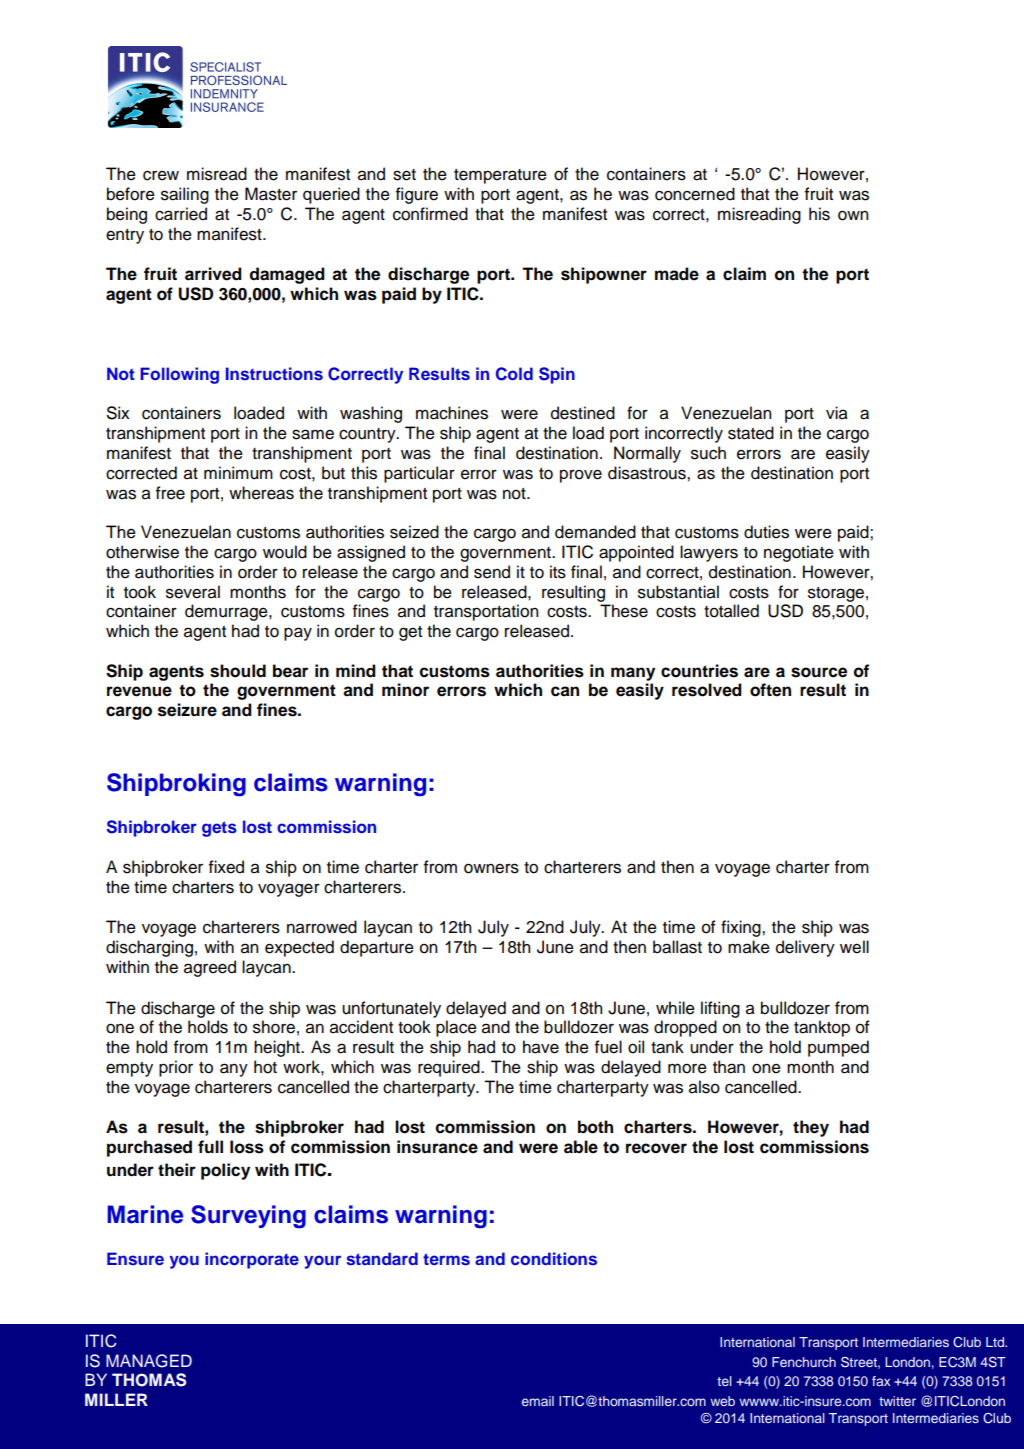 Image resolution: width=1024 pixels, height=1449 pixels. Describe the element at coordinates (799, 553) in the document. I see `negotiate` at that location.
